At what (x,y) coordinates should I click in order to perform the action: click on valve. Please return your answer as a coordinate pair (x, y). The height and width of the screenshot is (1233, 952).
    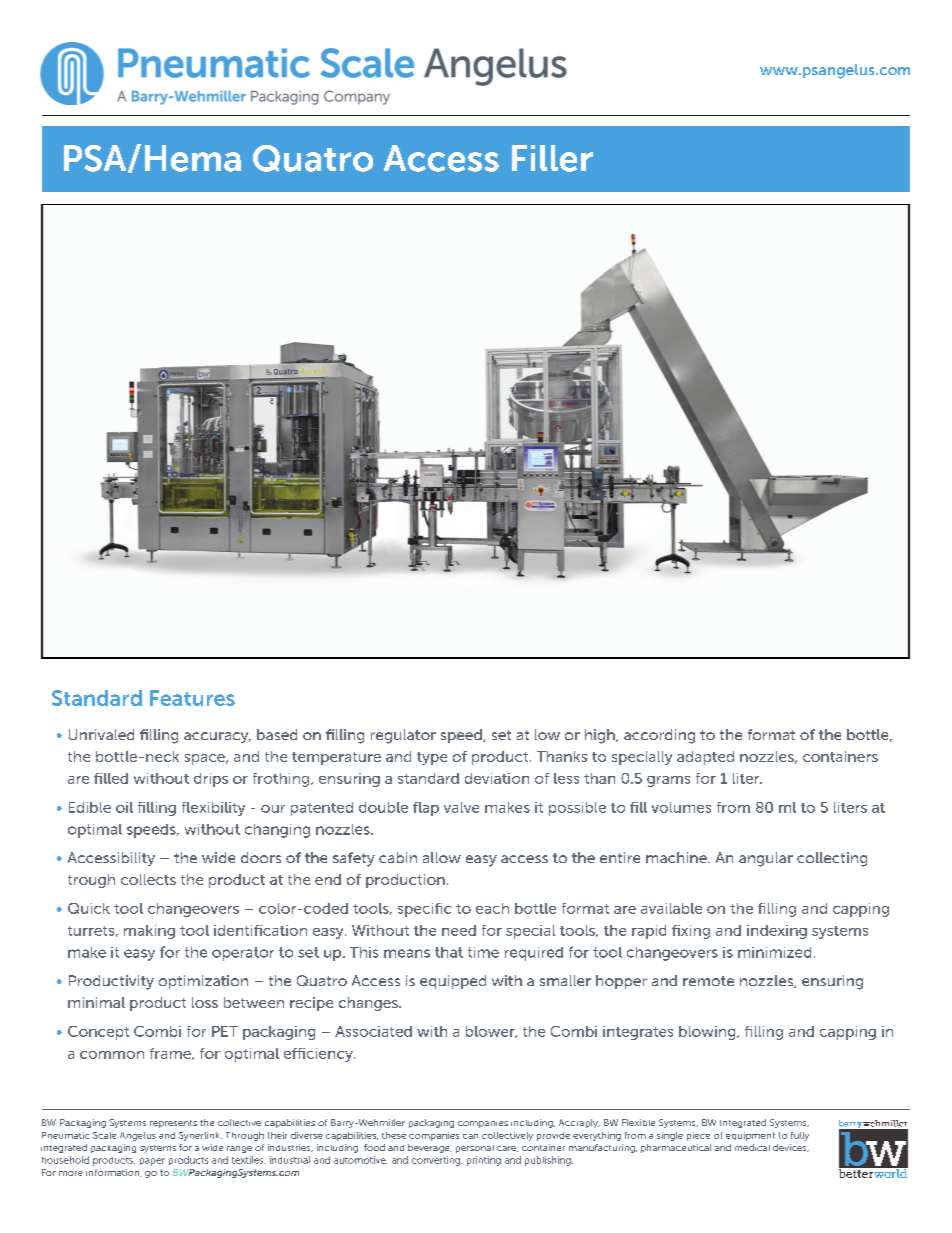
    Looking at the image, I should click on (461, 807).
